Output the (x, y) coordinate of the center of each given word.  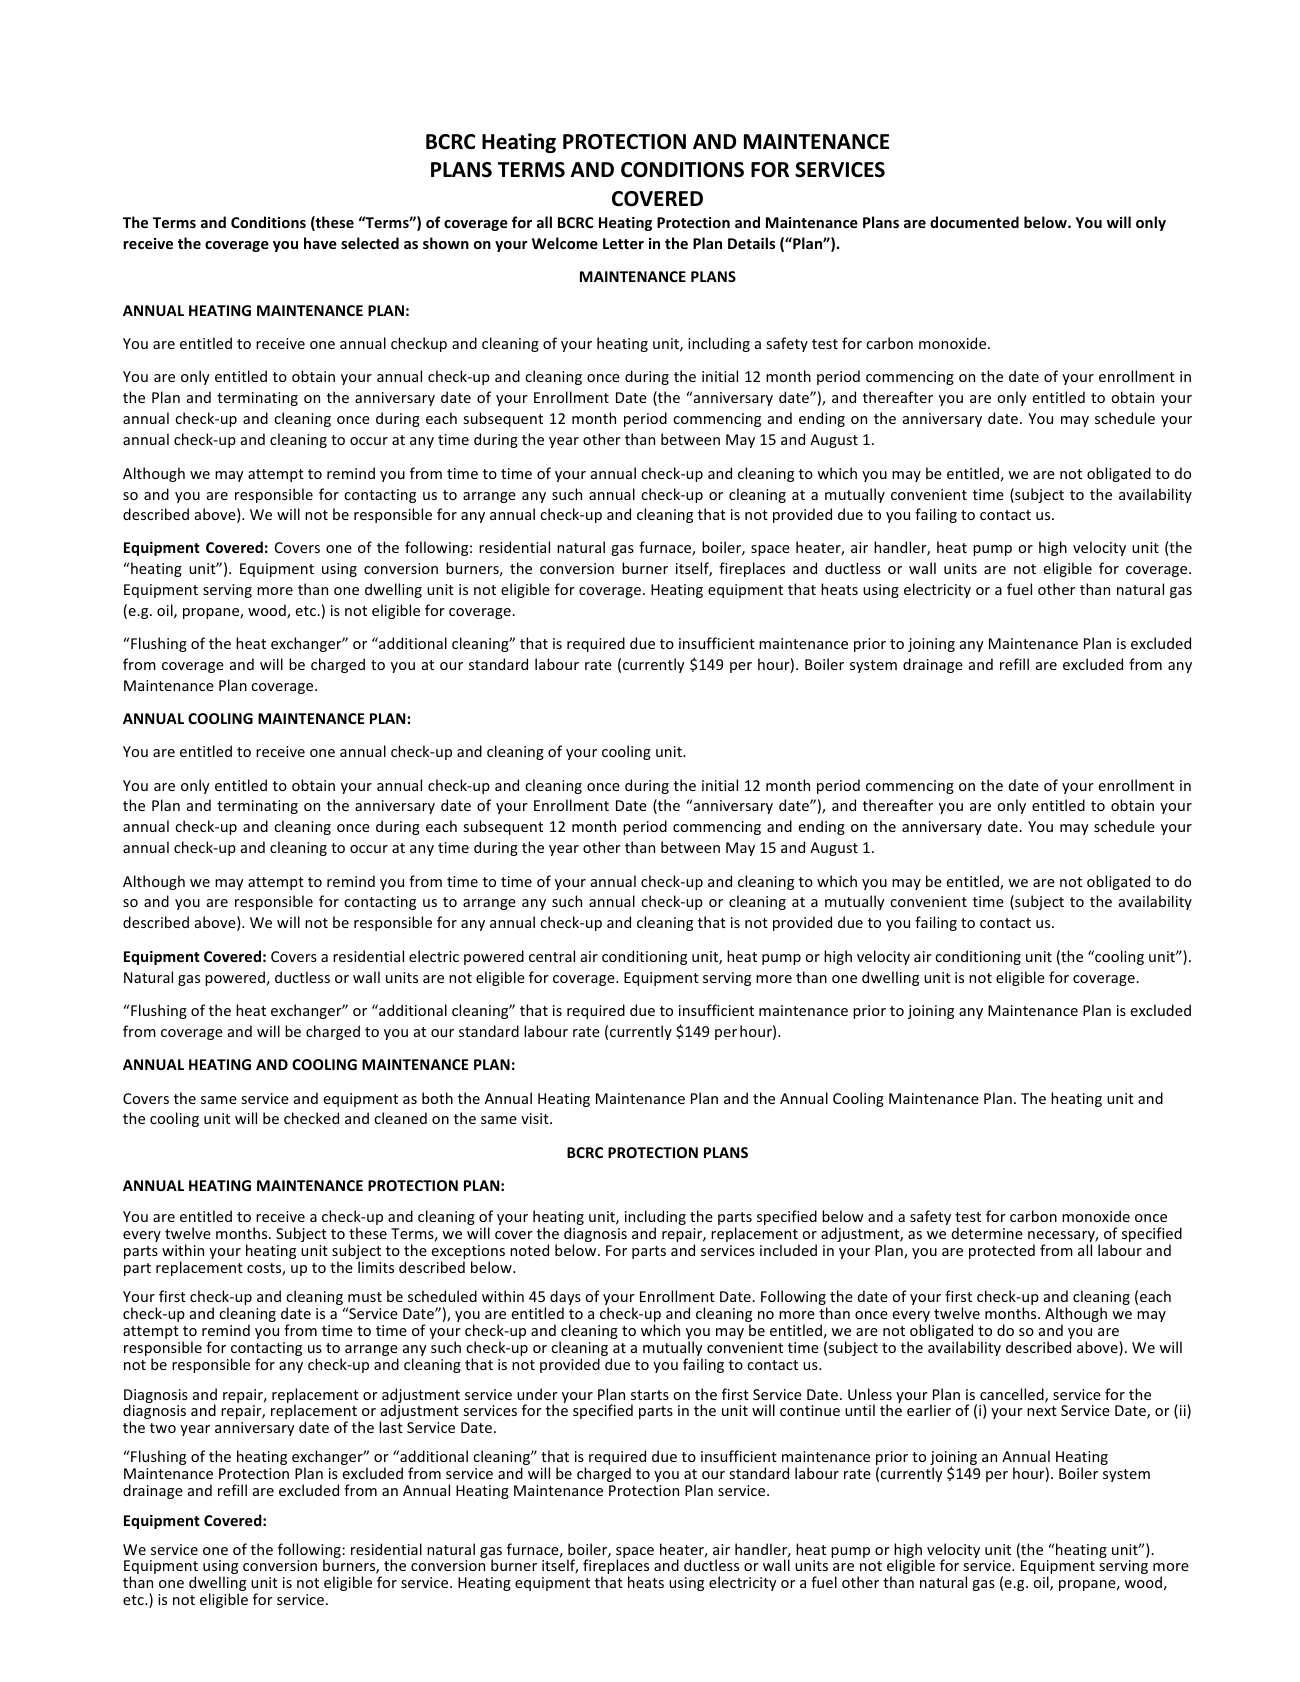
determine (987, 1233)
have (320, 243)
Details (751, 243)
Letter (623, 243)
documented (974, 222)
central (552, 956)
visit (536, 1118)
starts (650, 1395)
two (163, 1428)
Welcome (565, 243)
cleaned (400, 1118)
